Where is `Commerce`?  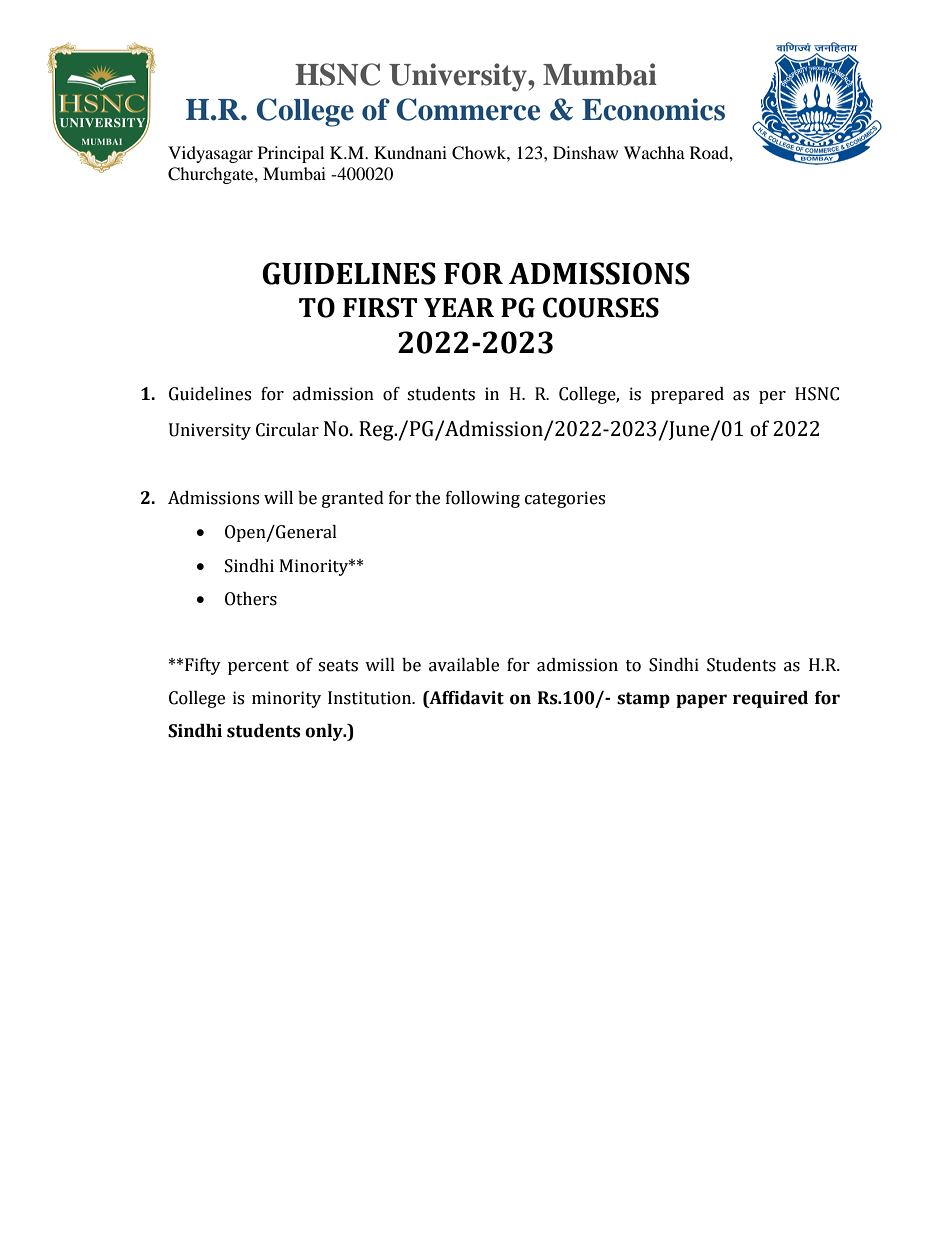 Commerce is located at coordinates (468, 109).
